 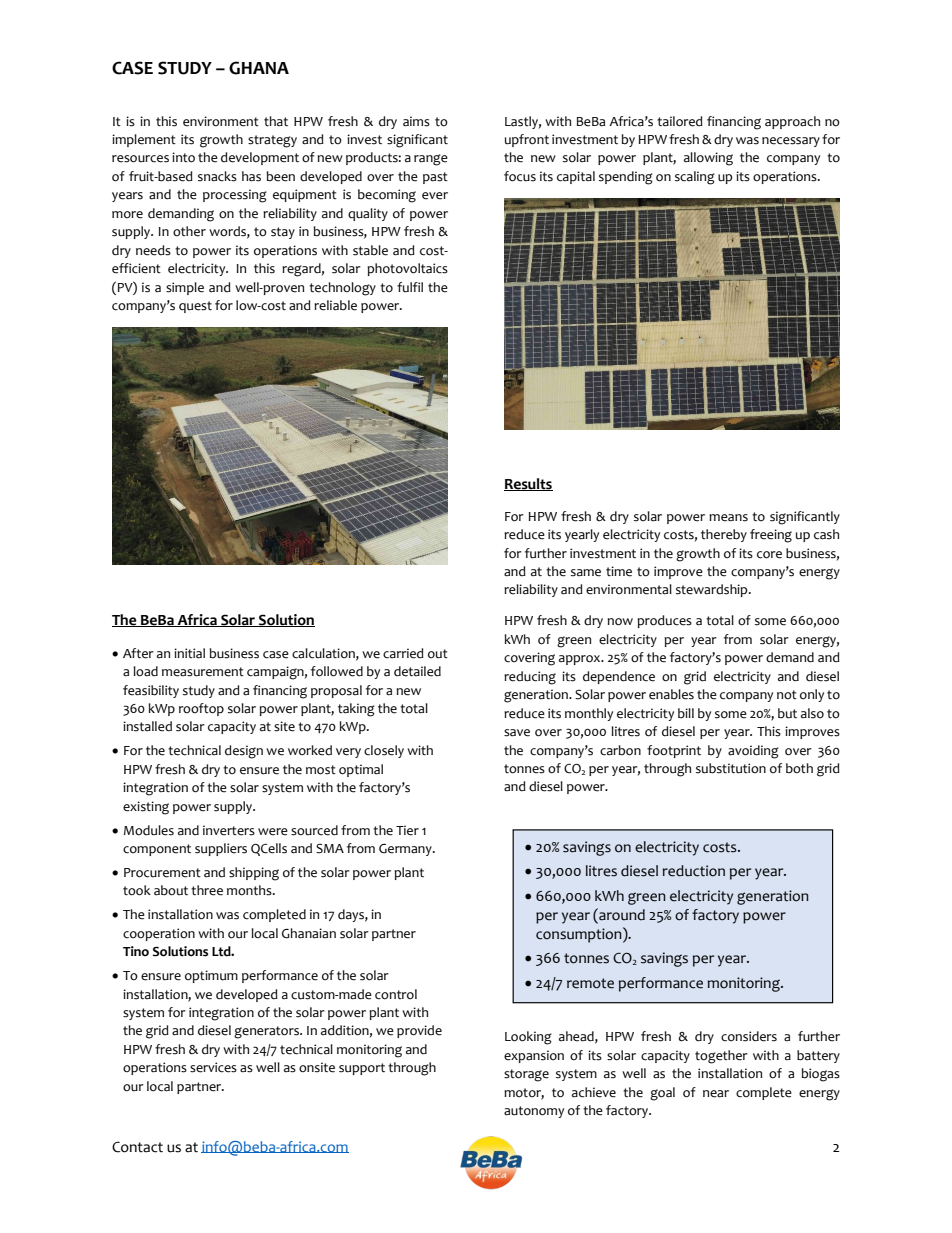 What do you see at coordinates (728, 518) in the screenshot?
I see `means` at bounding box center [728, 518].
